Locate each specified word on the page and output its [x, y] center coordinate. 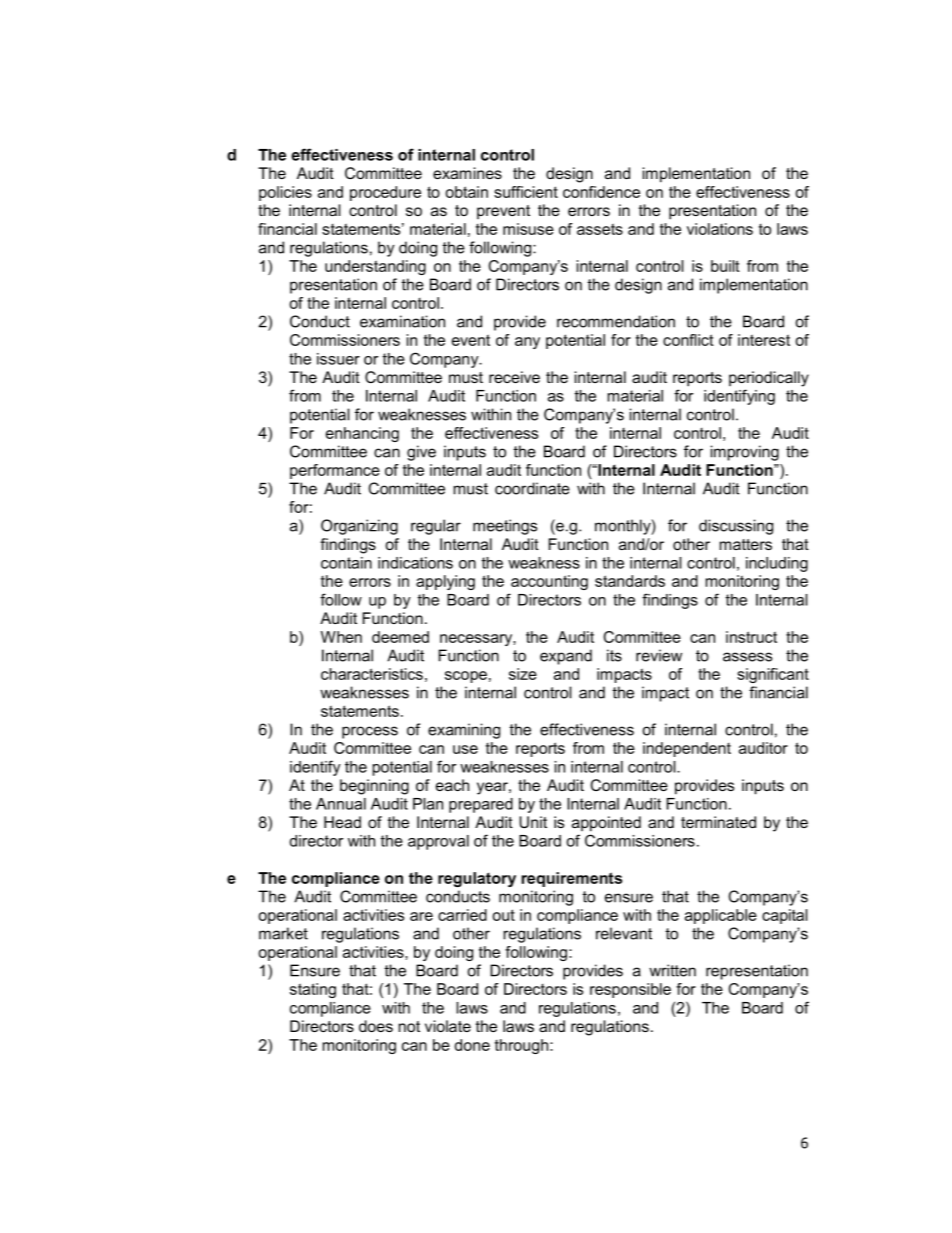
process [370, 732]
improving [745, 453]
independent [687, 749]
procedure [385, 193]
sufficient [526, 192]
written [672, 970]
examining [464, 731]
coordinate [532, 488]
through [523, 1046]
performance [335, 471]
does [376, 1026]
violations [720, 229]
